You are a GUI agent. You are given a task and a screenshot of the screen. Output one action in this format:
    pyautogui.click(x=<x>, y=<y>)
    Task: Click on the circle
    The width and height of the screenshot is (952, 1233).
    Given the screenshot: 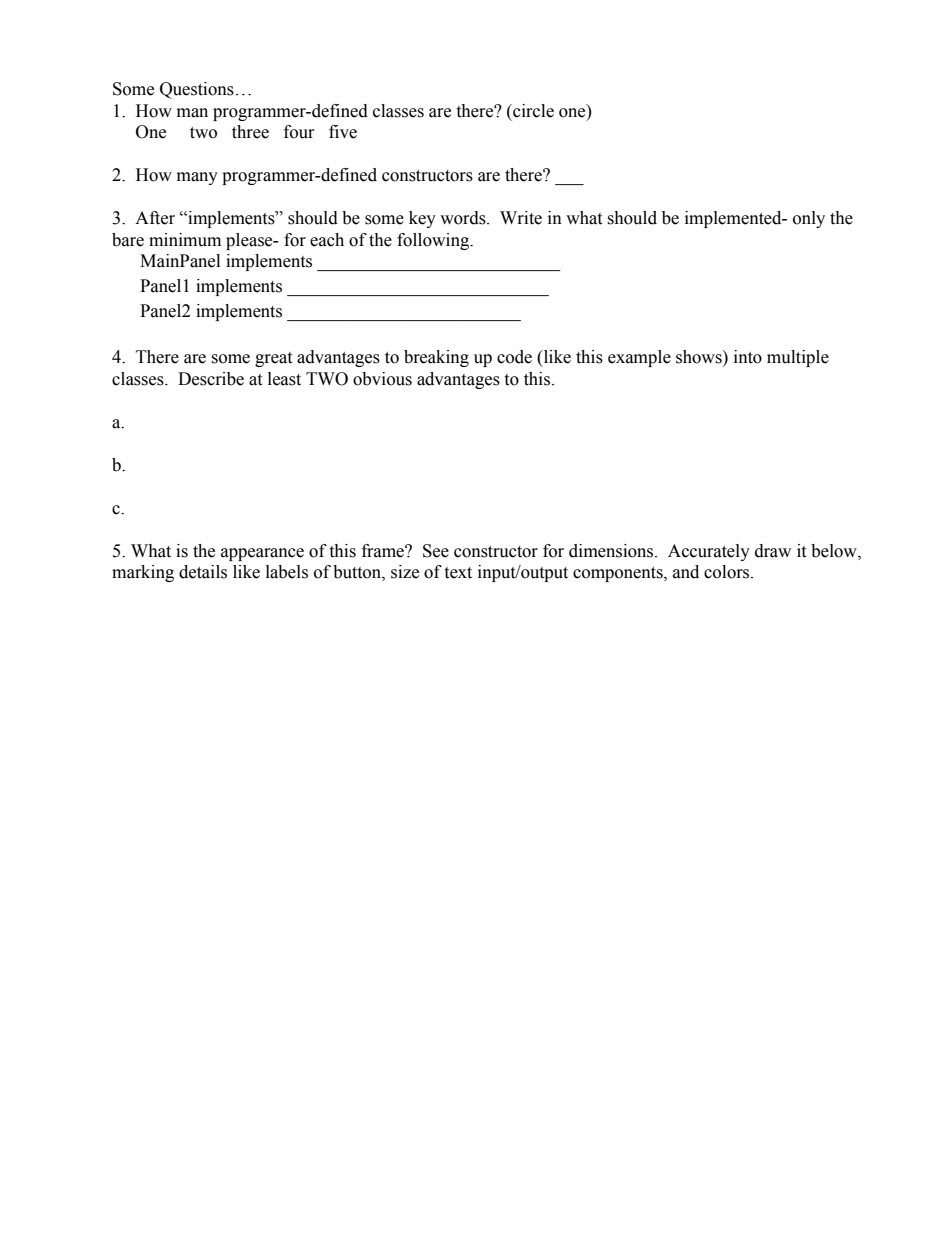 What is the action you would take?
    pyautogui.click(x=532, y=111)
